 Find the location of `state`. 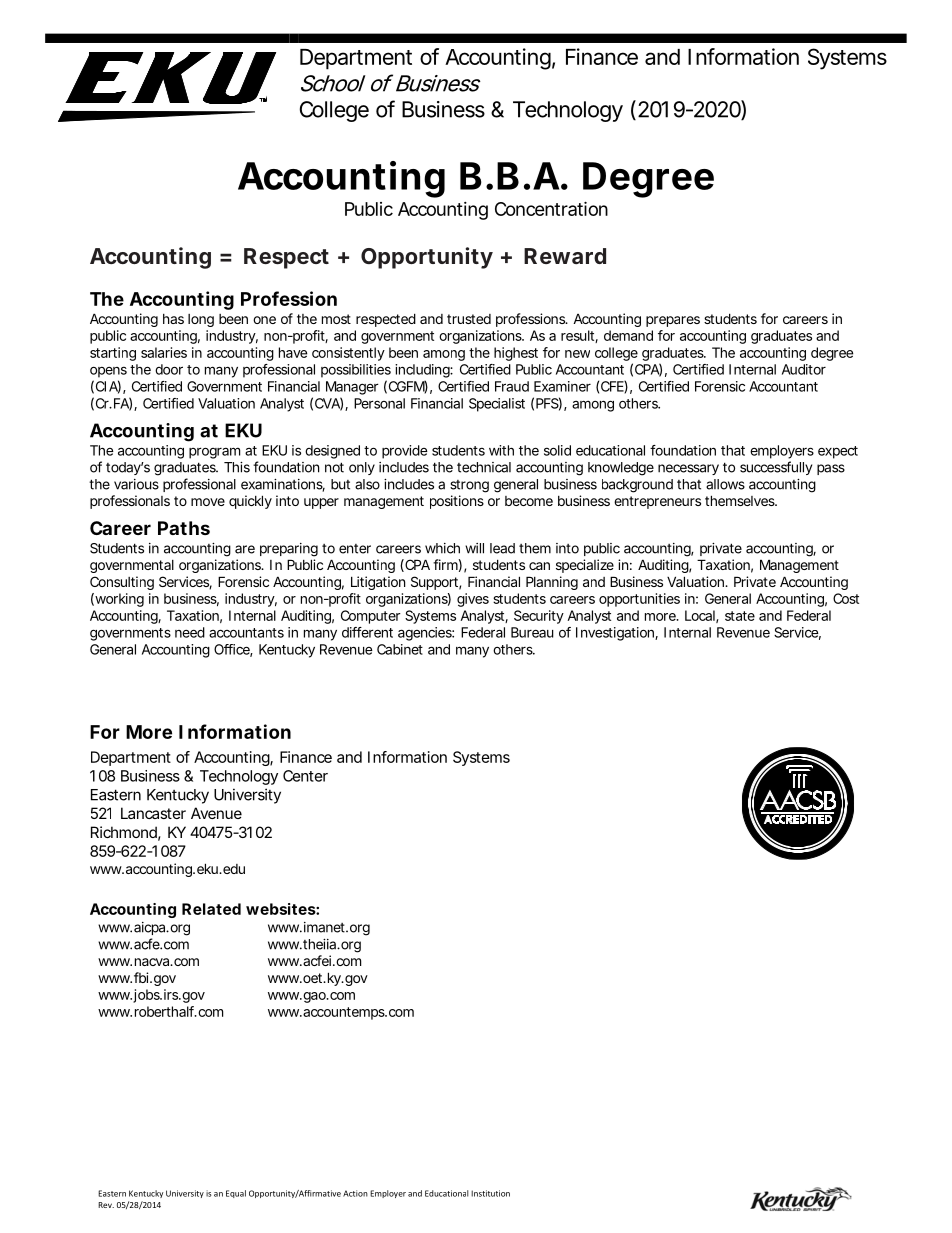

state is located at coordinates (740, 616).
